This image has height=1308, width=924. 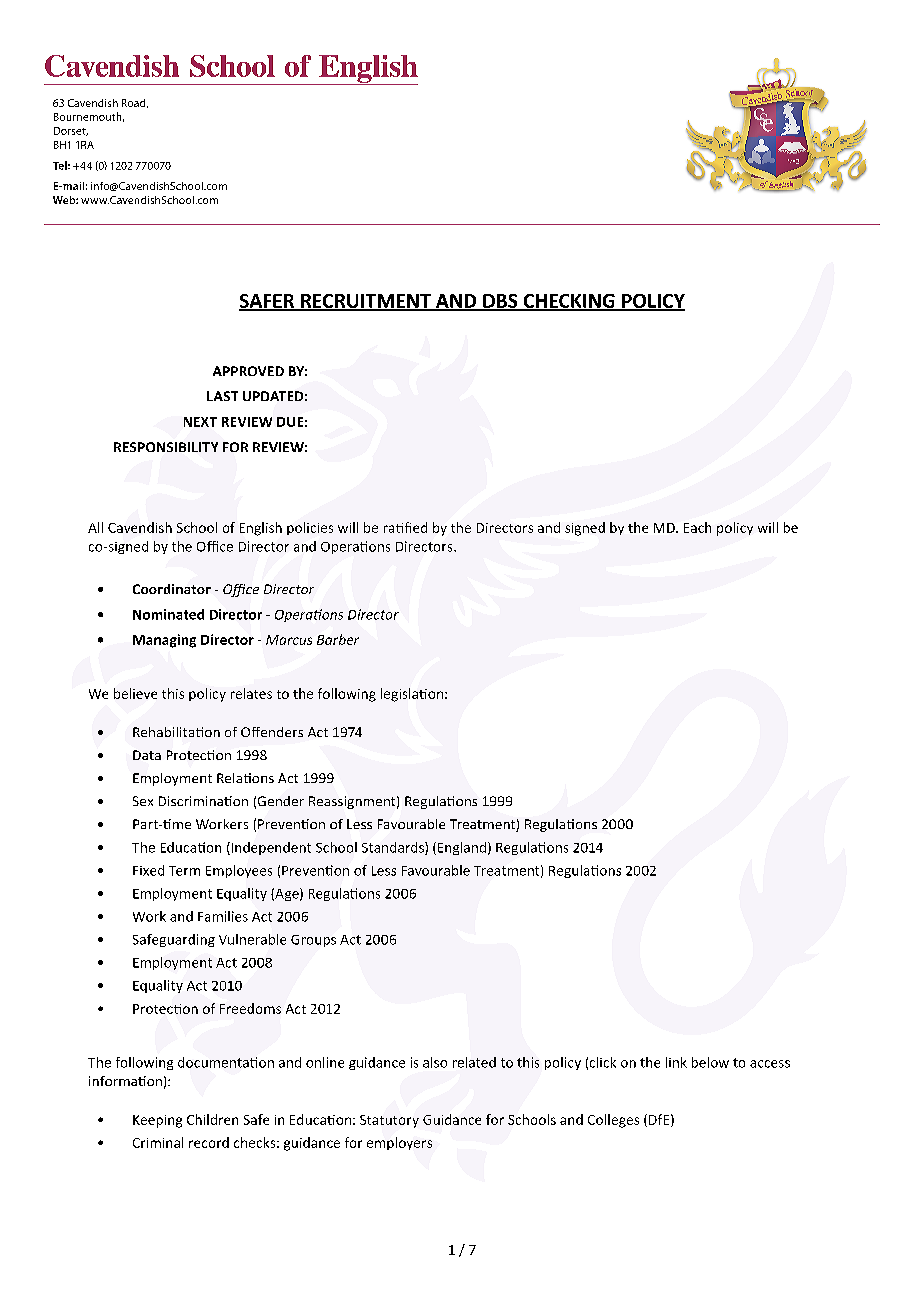 I want to click on Keeping, so click(x=157, y=1121).
